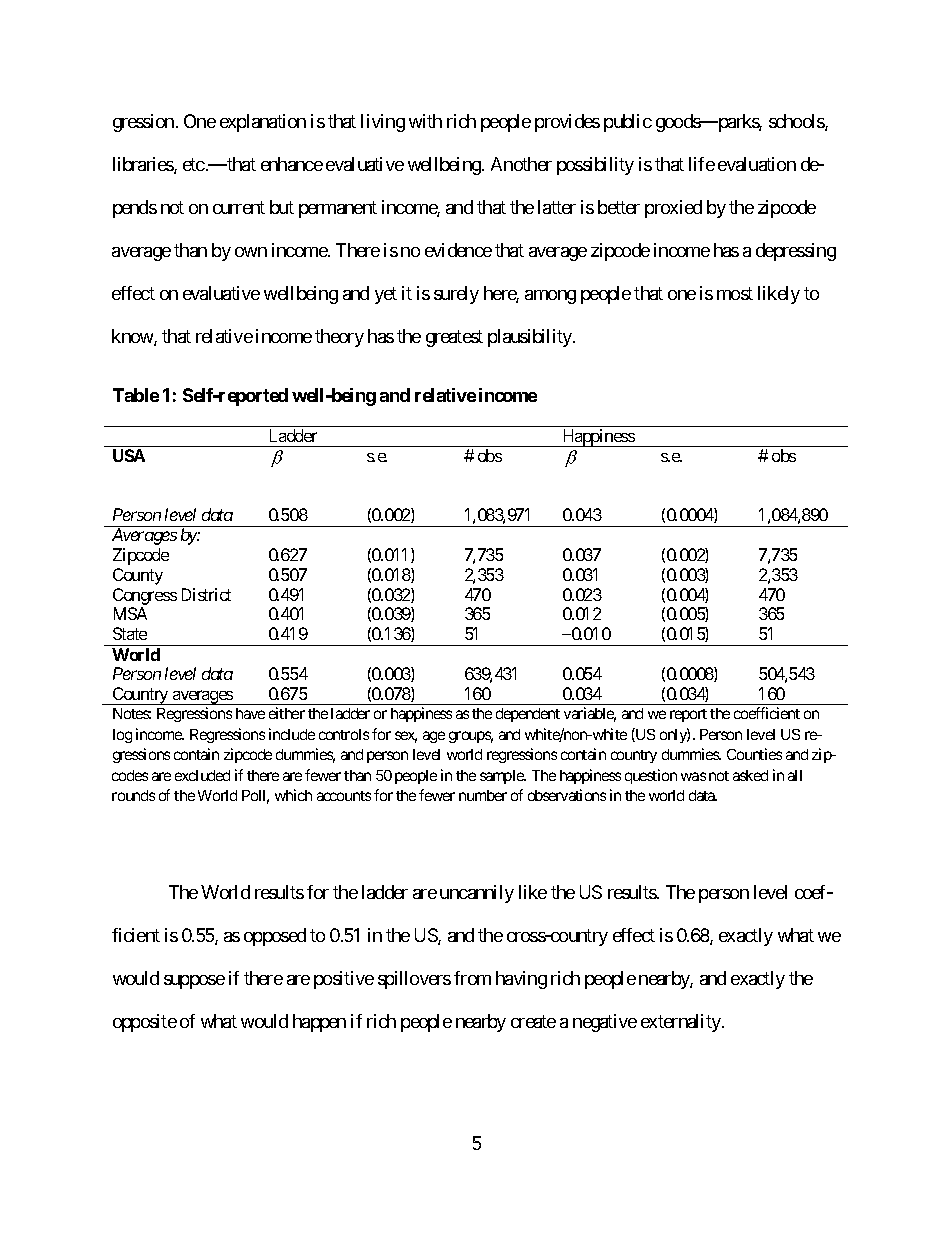 The image size is (952, 1233). What do you see at coordinates (682, 1023) in the screenshot?
I see `externality` at bounding box center [682, 1023].
